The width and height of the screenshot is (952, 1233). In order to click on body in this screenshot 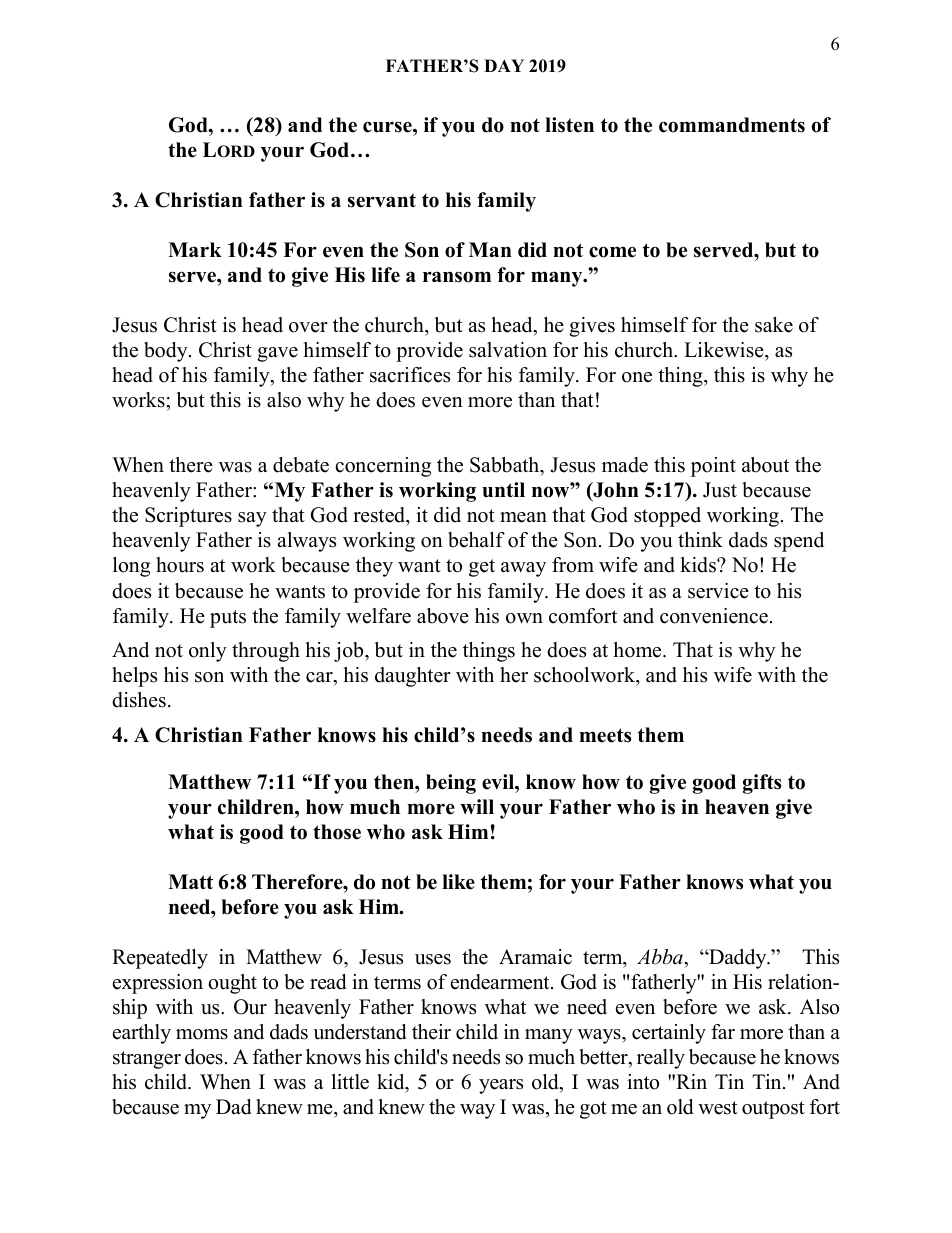, I will do `click(167, 352)`.
